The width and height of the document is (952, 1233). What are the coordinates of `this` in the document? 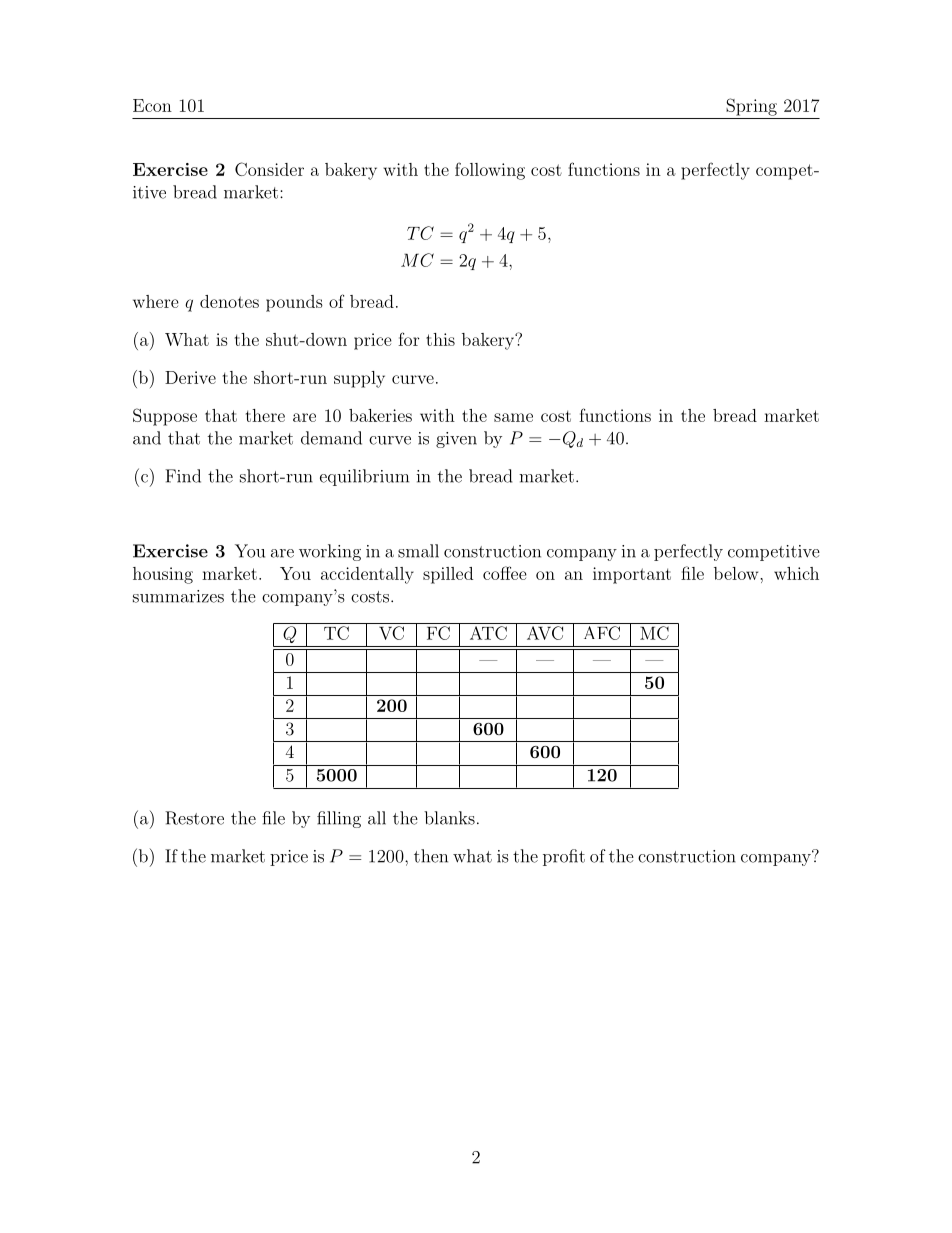 It's located at (440, 339).
